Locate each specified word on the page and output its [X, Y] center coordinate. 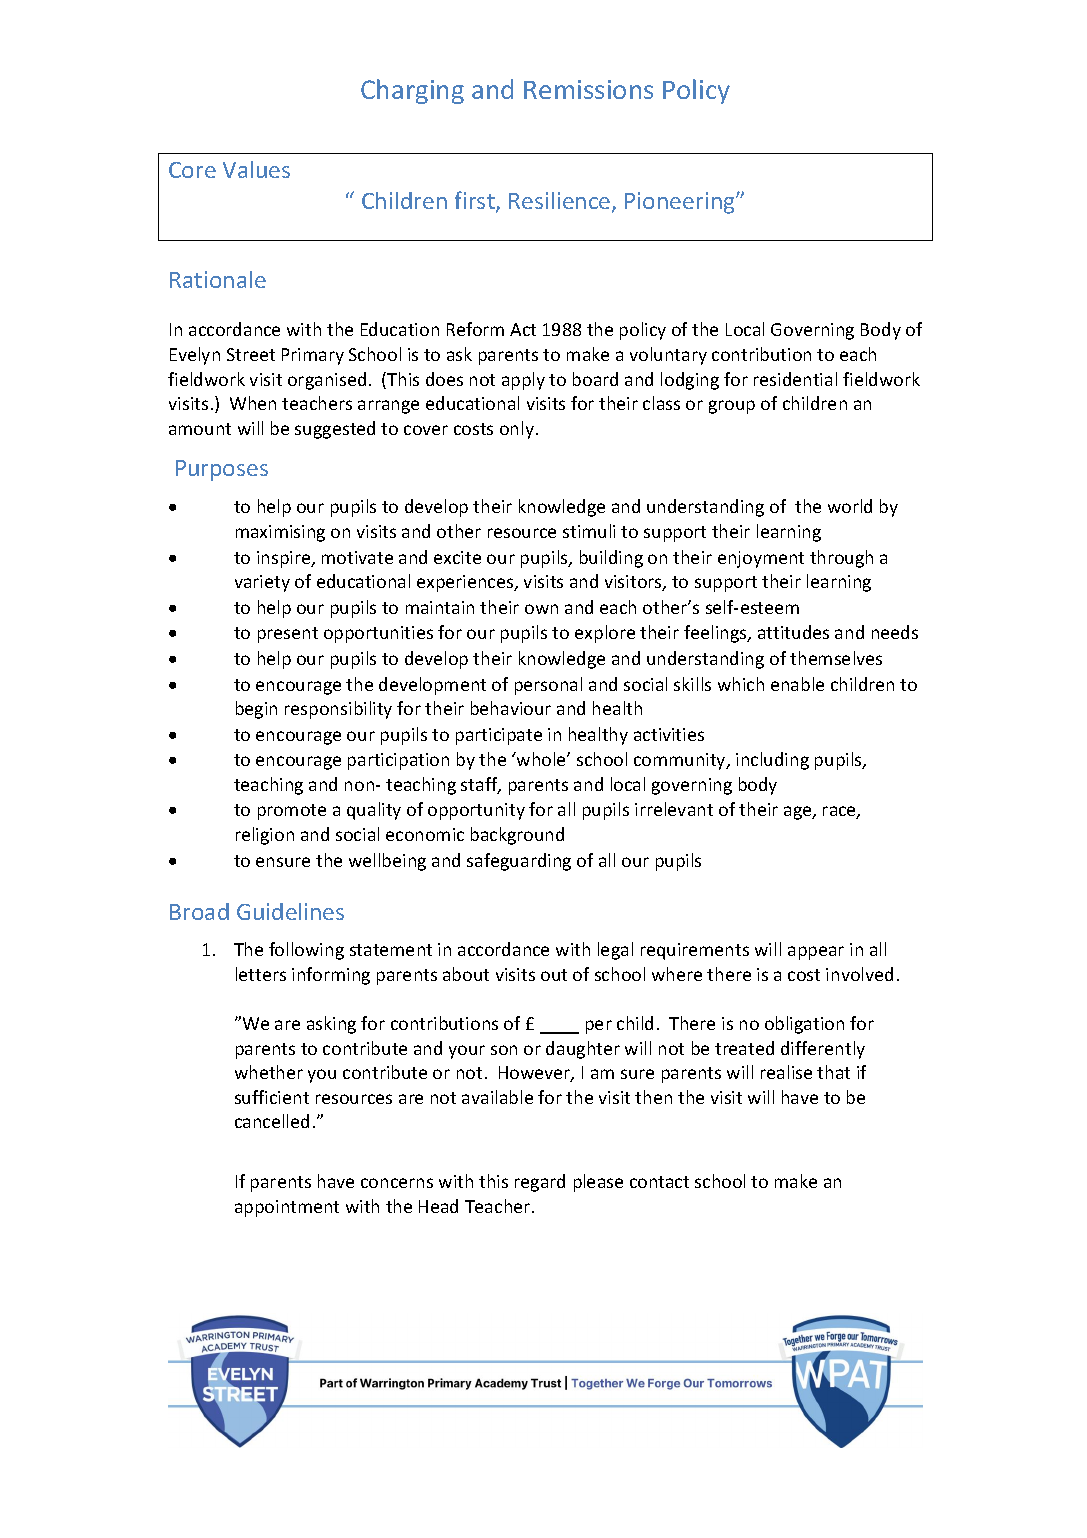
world [850, 506]
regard [540, 1183]
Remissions [588, 89]
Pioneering [681, 203]
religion [265, 836]
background [517, 836]
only [517, 430]
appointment [287, 1208]
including [772, 761]
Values [256, 169]
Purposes [222, 470]
